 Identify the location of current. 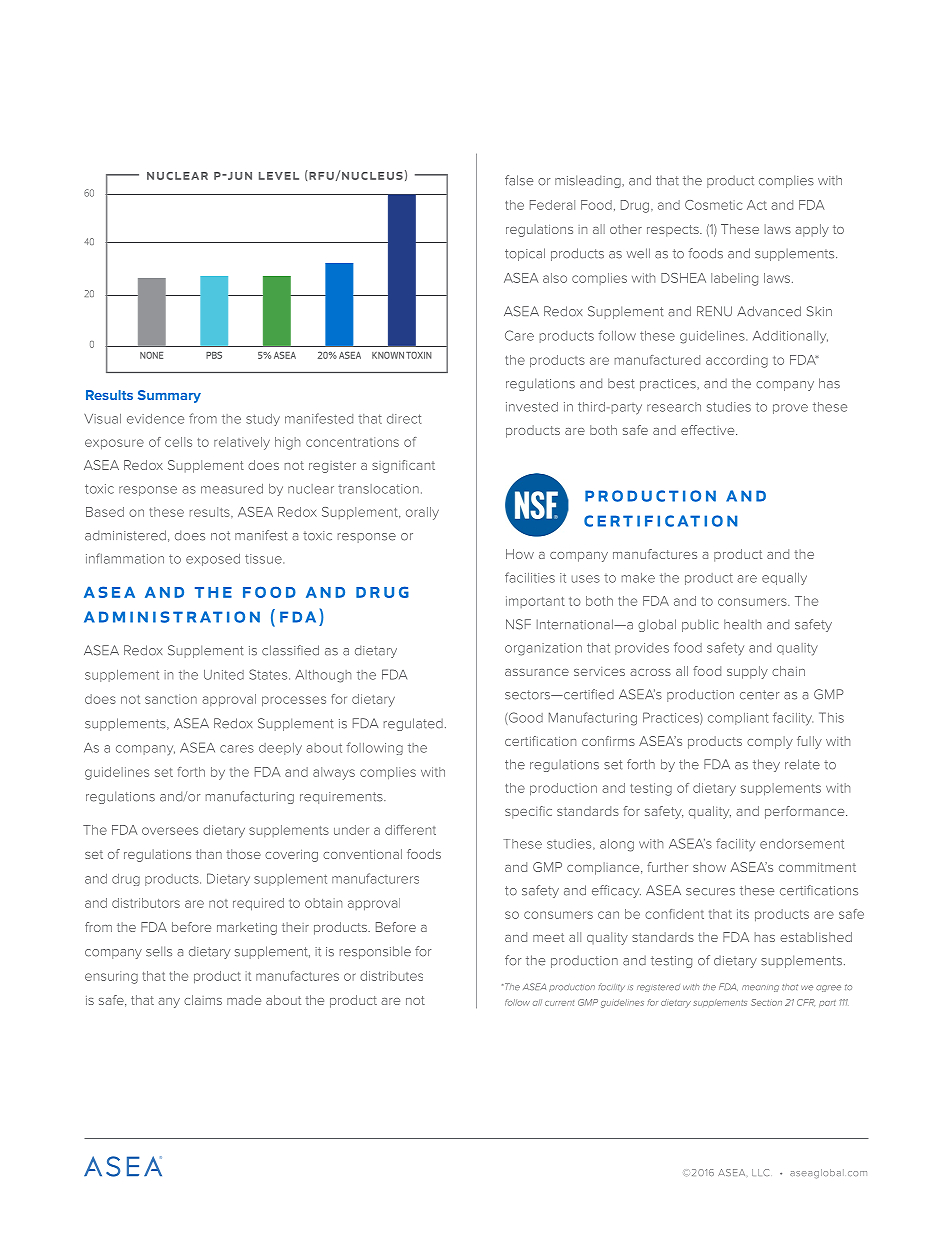
(559, 1003).
